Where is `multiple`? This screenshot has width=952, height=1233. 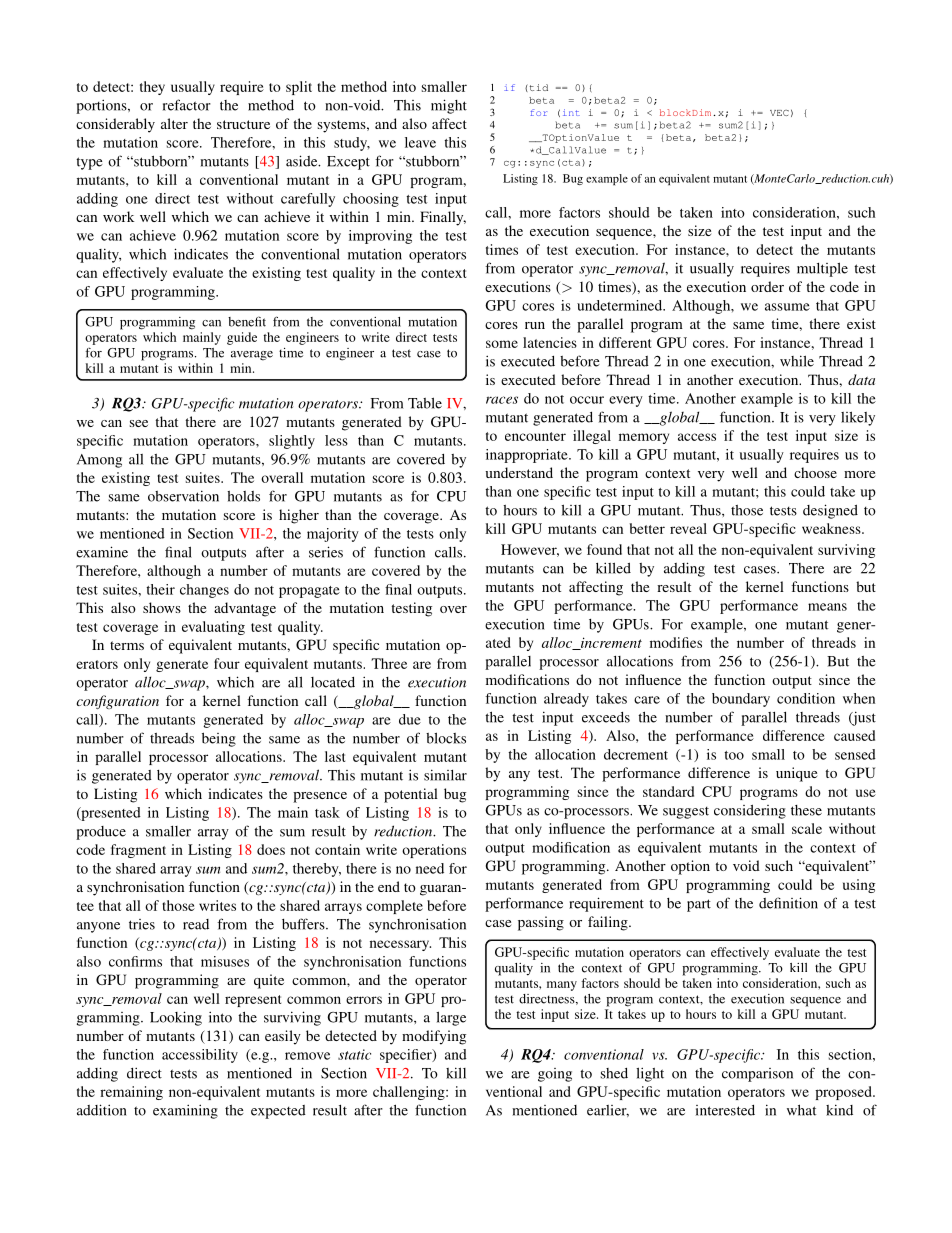 multiple is located at coordinates (822, 269).
